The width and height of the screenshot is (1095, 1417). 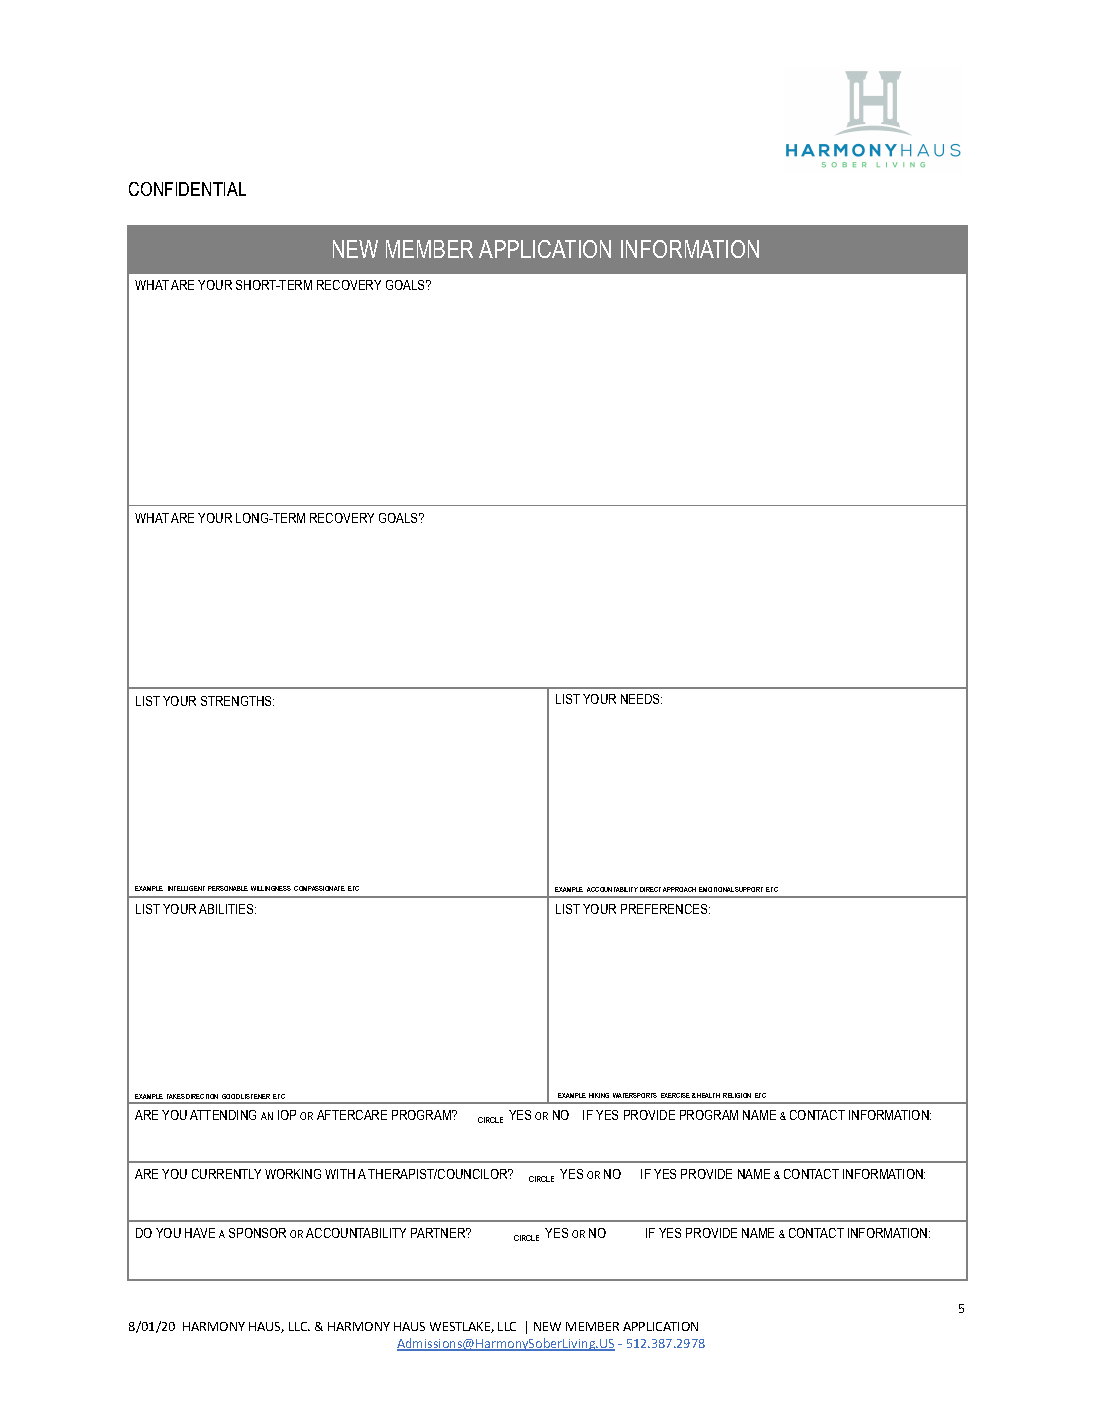 I want to click on SPONSOR, so click(x=257, y=1233).
